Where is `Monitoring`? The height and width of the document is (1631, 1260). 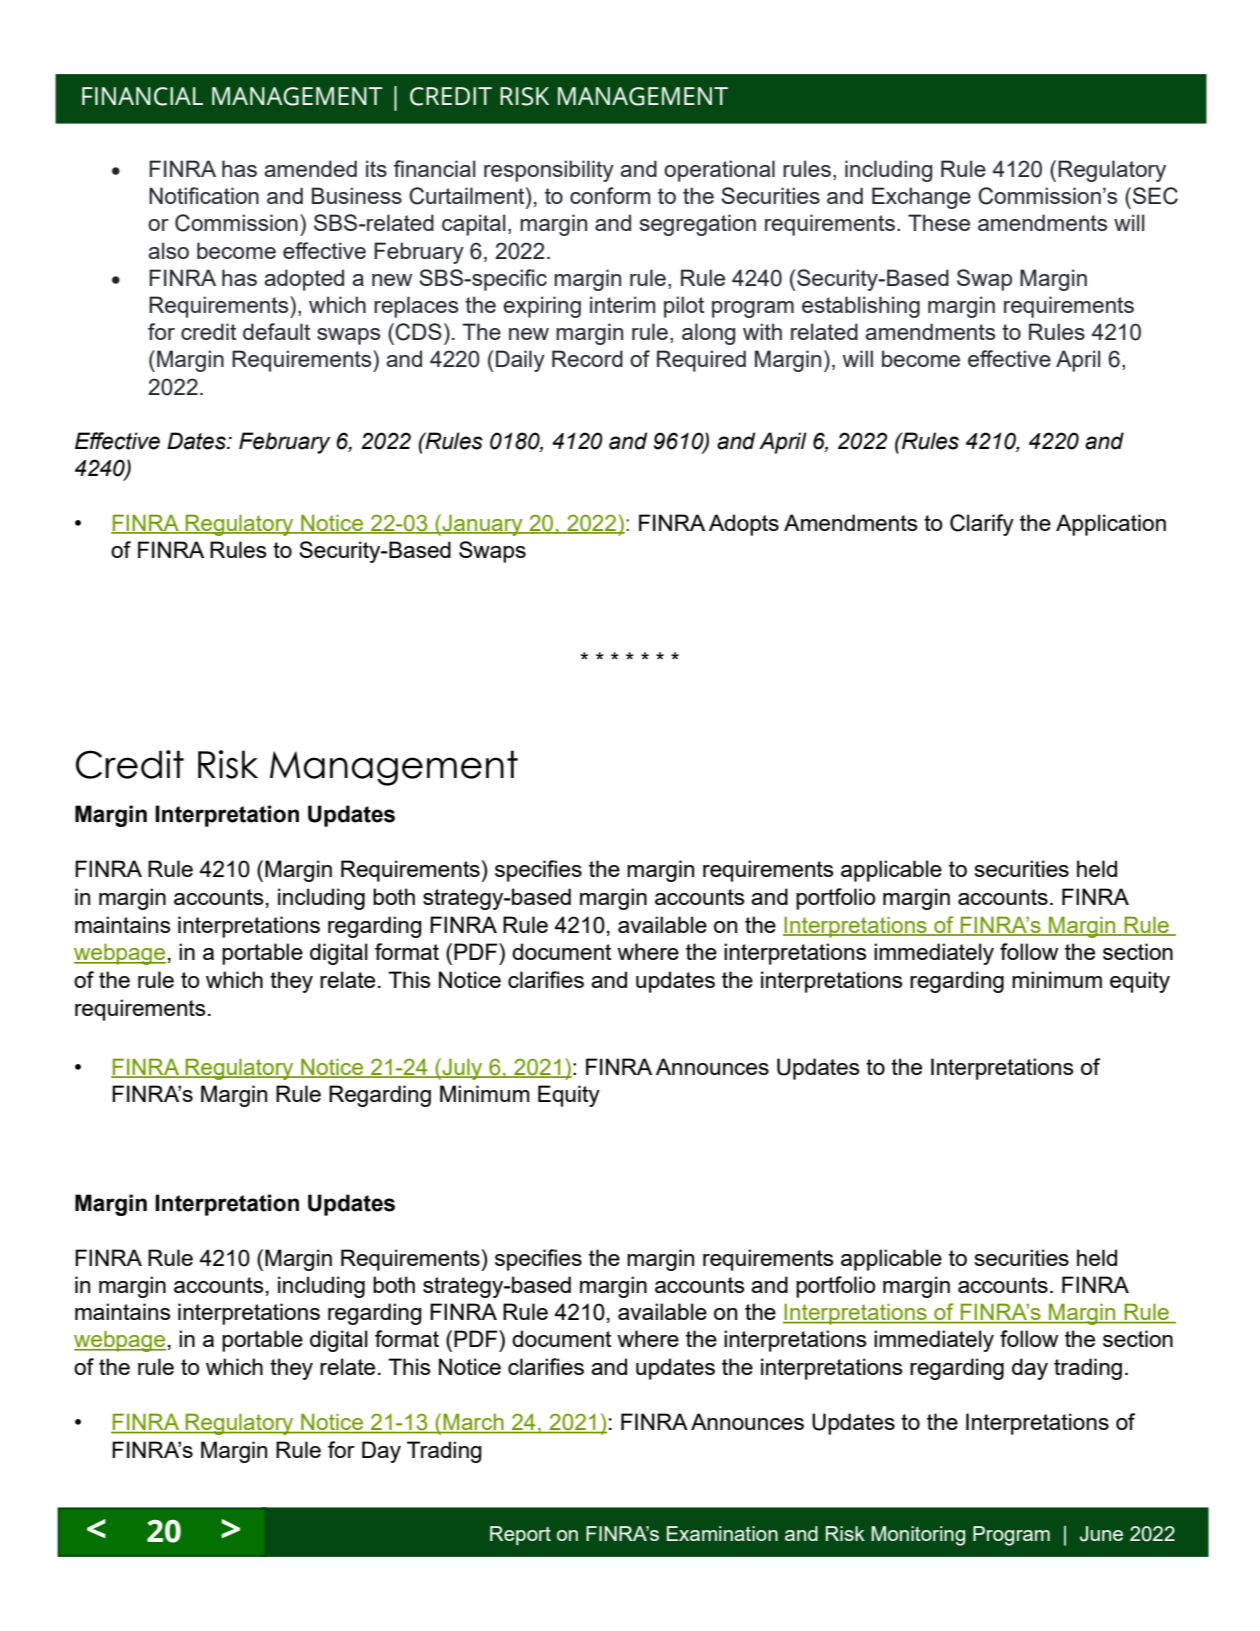 Monitoring is located at coordinates (918, 1536).
